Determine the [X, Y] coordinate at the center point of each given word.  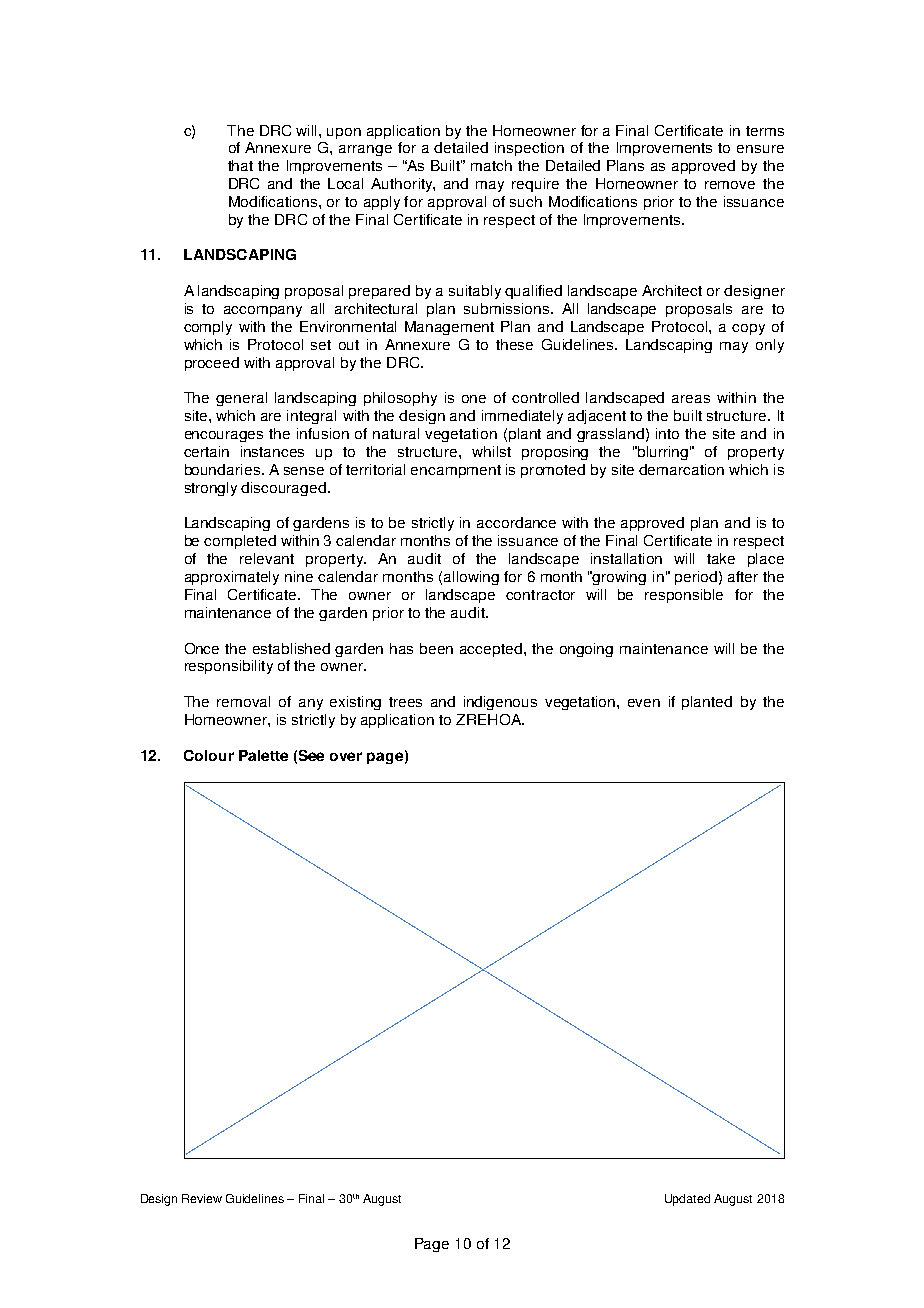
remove [730, 185]
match [491, 165]
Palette [263, 755]
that [240, 165]
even [644, 703]
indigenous [500, 703]
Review [202, 1198]
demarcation [681, 469]
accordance [516, 522]
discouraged [283, 489]
